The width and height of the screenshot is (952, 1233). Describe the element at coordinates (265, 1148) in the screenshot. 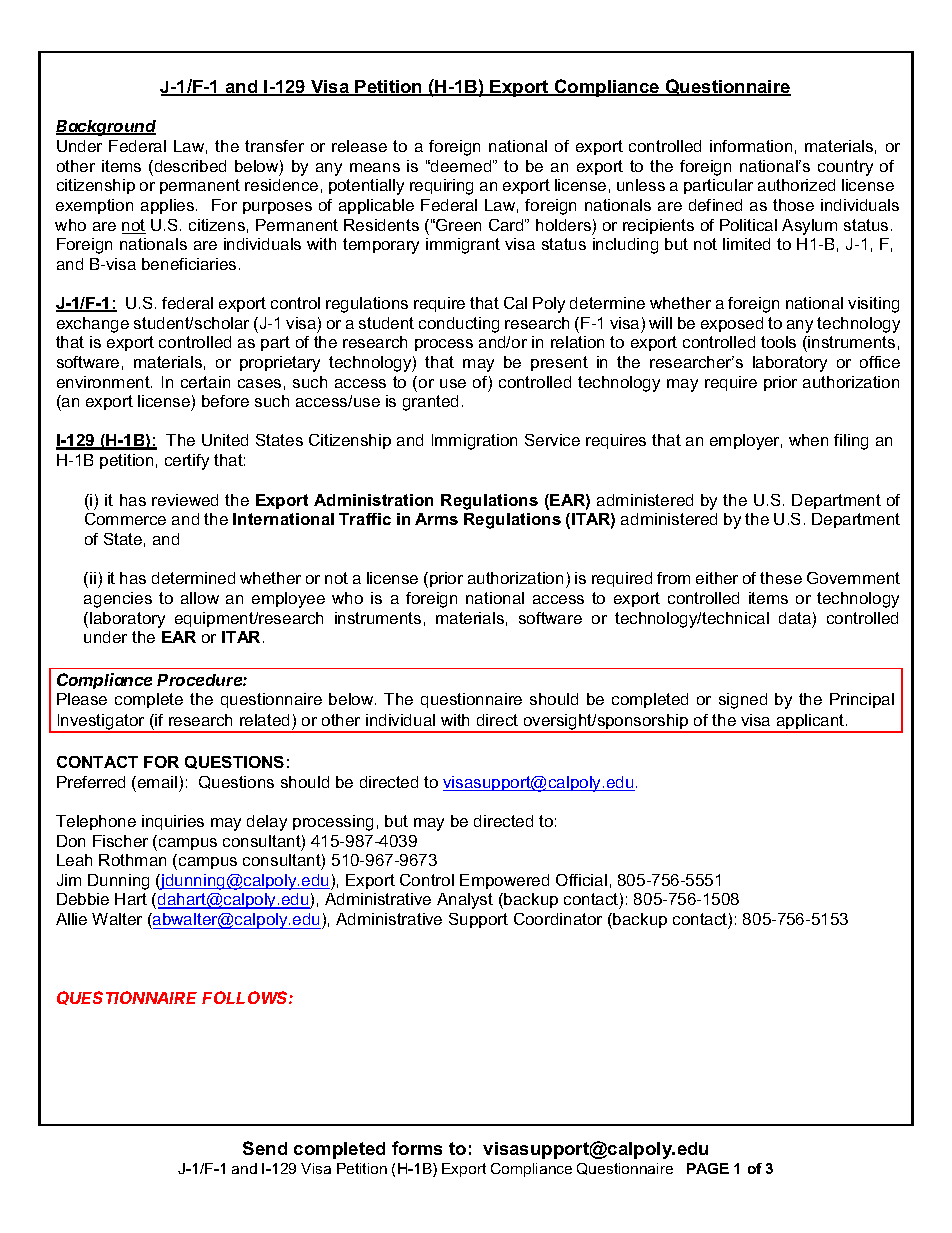

I see `Send` at that location.
